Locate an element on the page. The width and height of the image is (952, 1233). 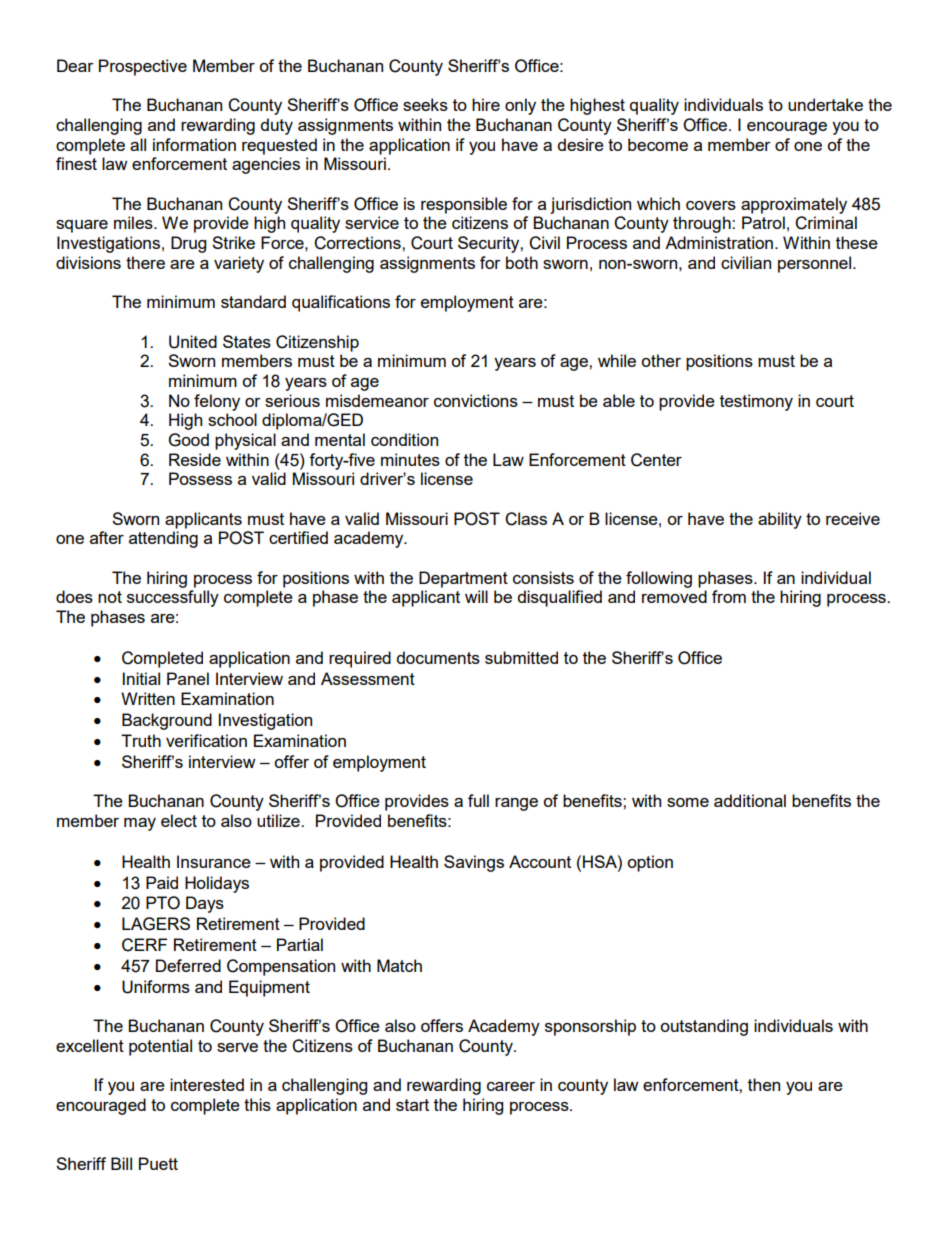
not is located at coordinates (110, 597).
